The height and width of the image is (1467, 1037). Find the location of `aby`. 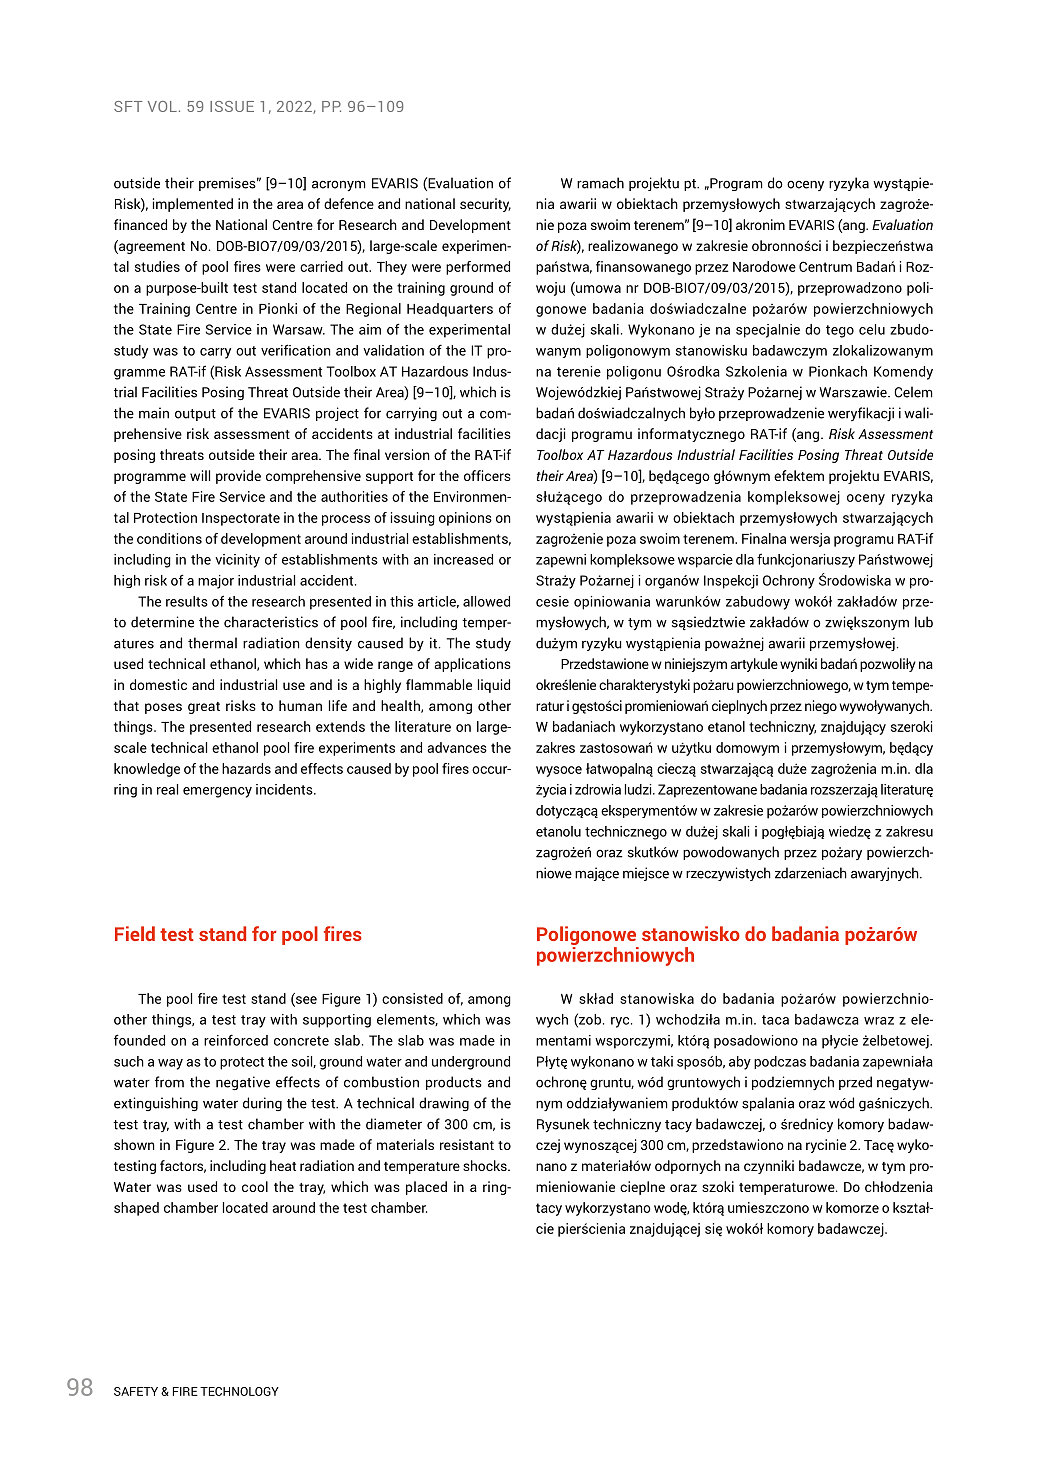

aby is located at coordinates (740, 1063).
